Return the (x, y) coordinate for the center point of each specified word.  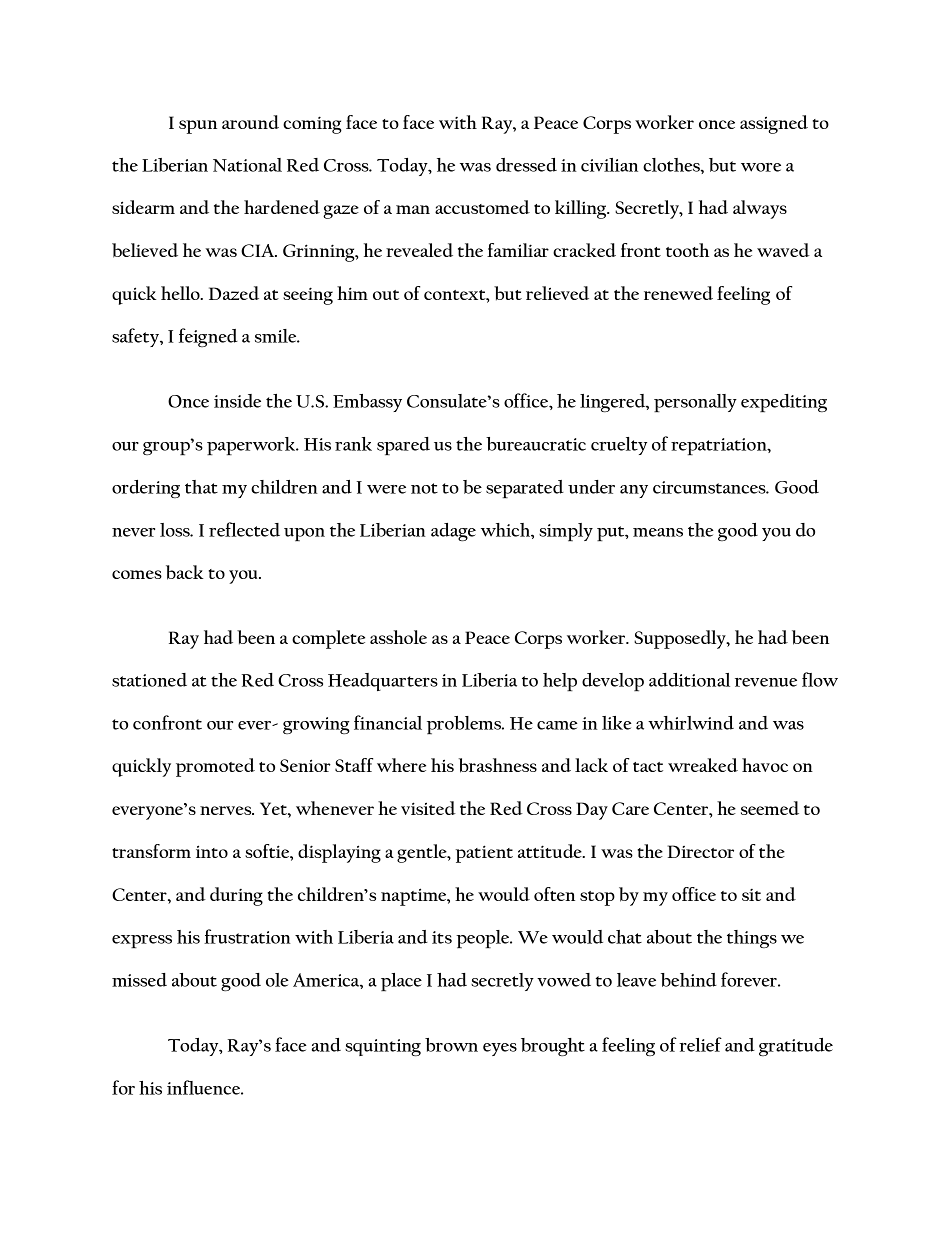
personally (695, 403)
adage (453, 532)
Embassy (367, 403)
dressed (526, 165)
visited (428, 808)
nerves (227, 810)
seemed (770, 808)
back (185, 572)
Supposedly (681, 639)
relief (700, 1044)
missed (139, 980)
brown (451, 1045)
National (247, 165)
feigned (208, 337)
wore (761, 167)
